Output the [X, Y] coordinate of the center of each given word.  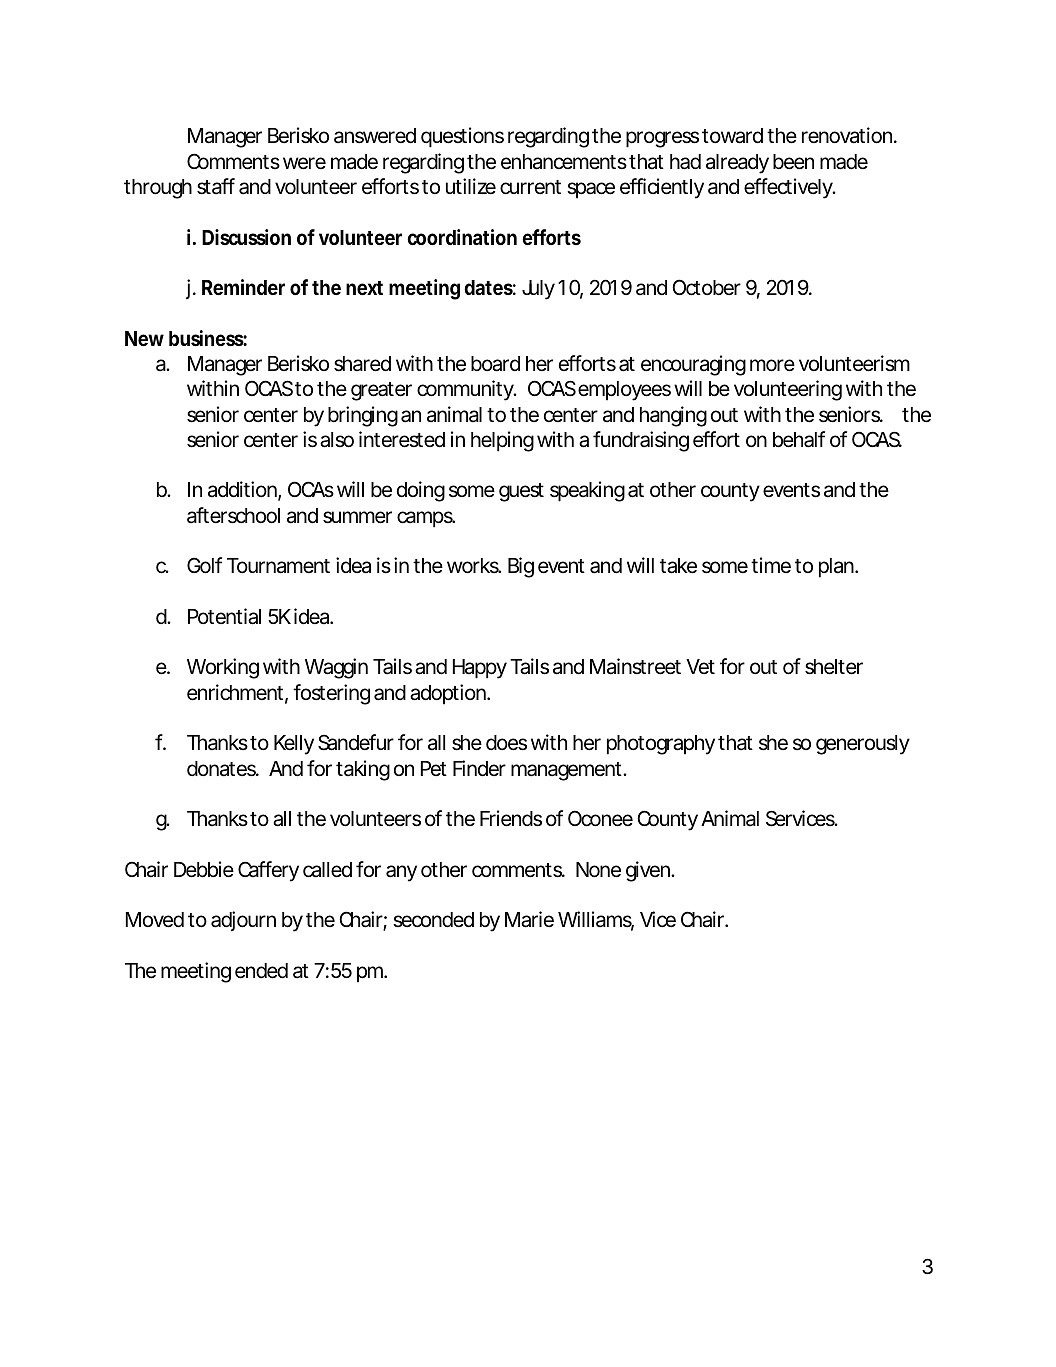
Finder [479, 768]
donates [223, 769]
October [706, 287]
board [495, 364]
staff [216, 186]
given [650, 871]
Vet [700, 667]
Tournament [278, 566]
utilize [471, 186]
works [474, 566]
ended [261, 971]
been [793, 162]
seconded [433, 920]
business [208, 338]
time [771, 565]
